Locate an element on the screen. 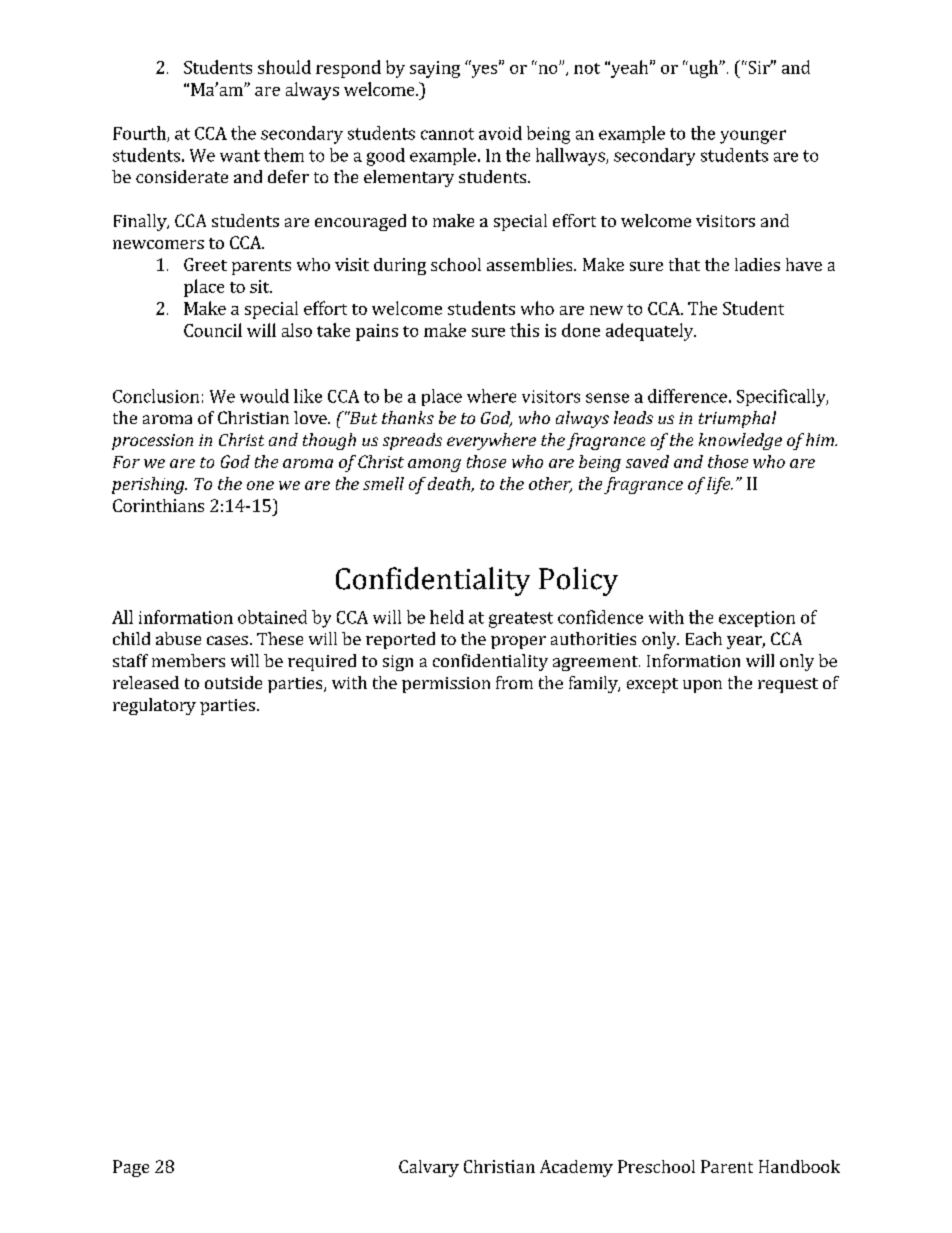 The image size is (952, 1233). avoid is located at coordinates (500, 133).
